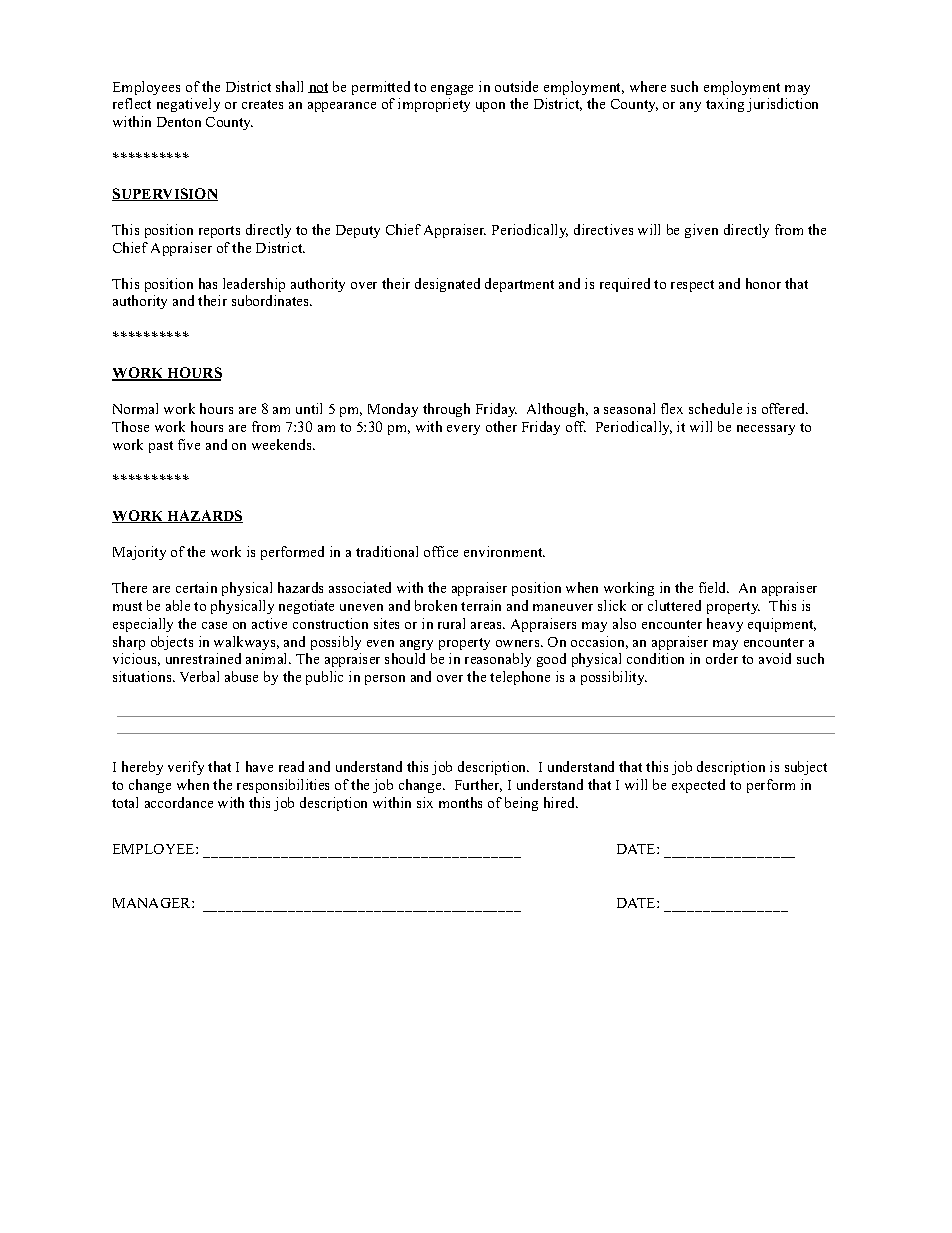  What do you see at coordinates (490, 107) in the screenshot?
I see `upon` at bounding box center [490, 107].
